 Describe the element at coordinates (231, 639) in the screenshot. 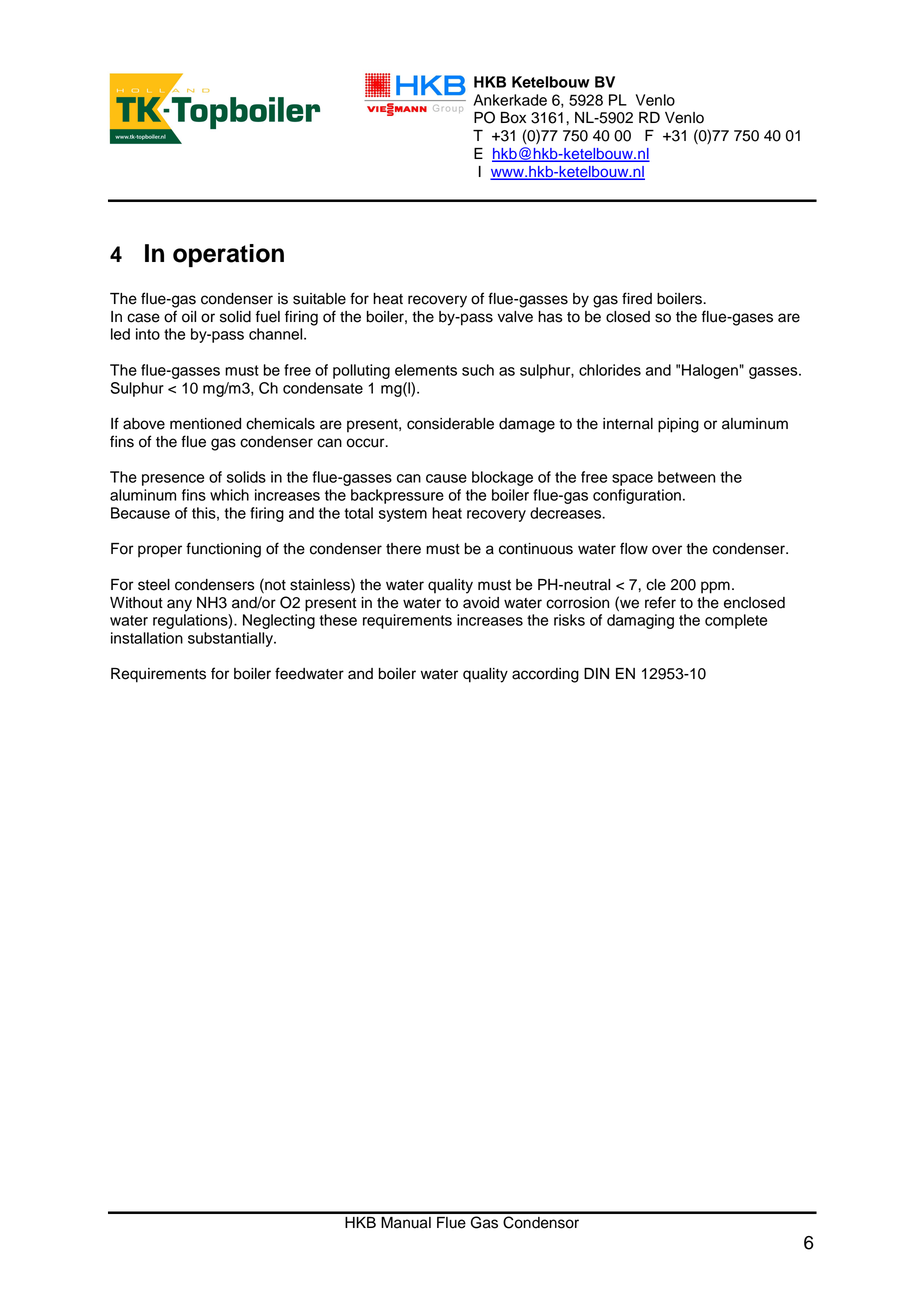

I see `substantially` at that location.
